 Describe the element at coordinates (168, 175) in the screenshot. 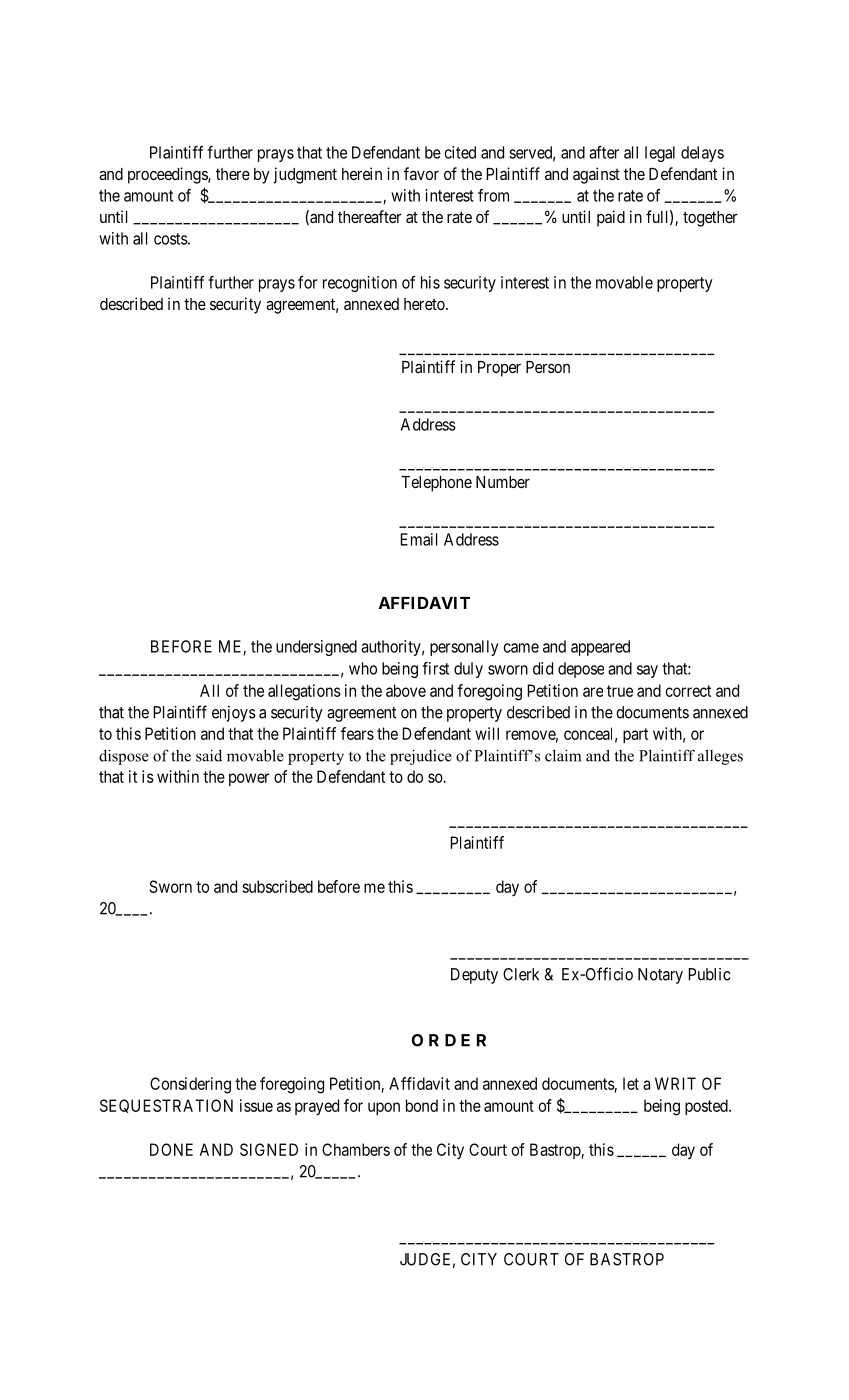

I see `proceedings` at that location.
